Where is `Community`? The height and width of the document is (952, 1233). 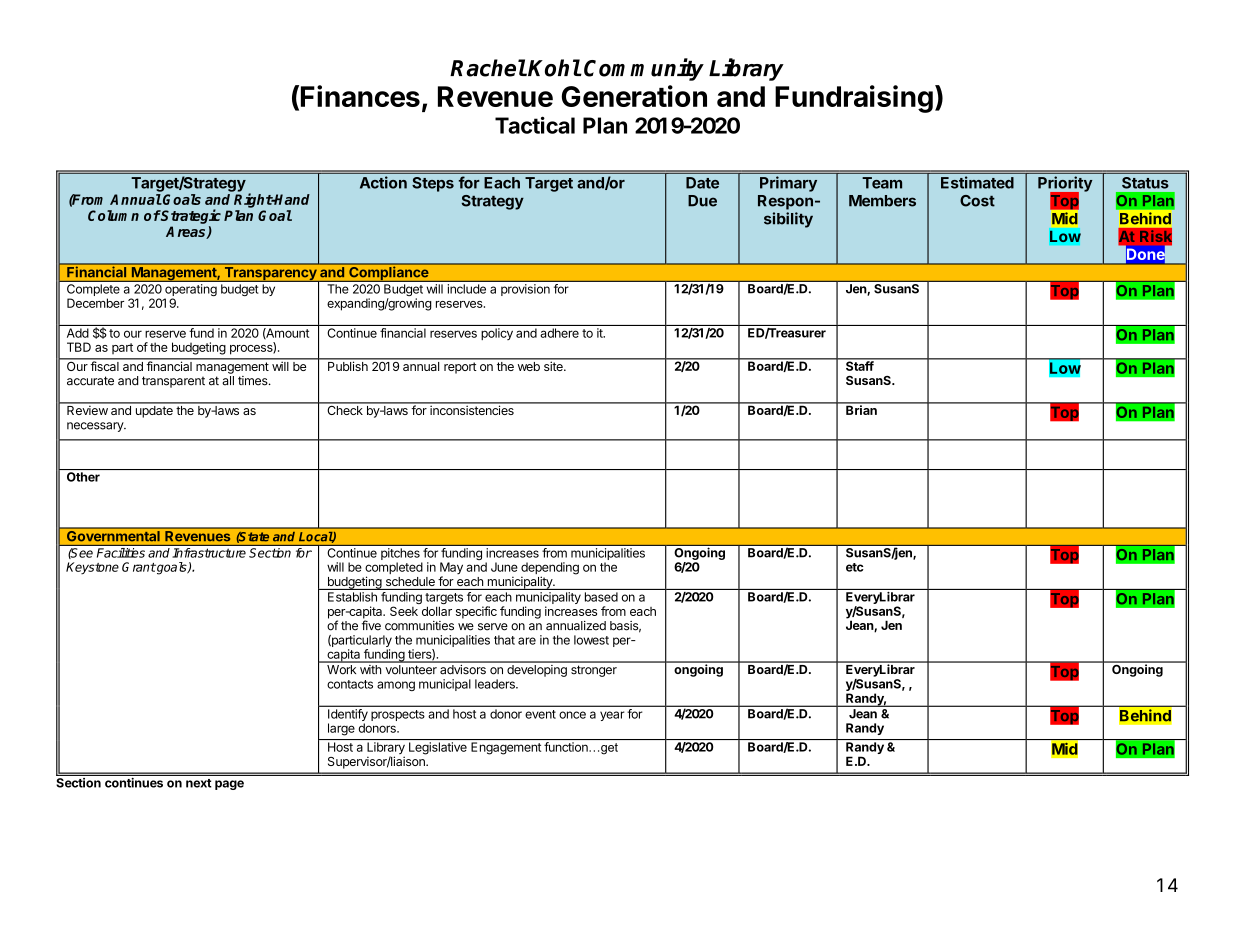 Community is located at coordinates (644, 69).
